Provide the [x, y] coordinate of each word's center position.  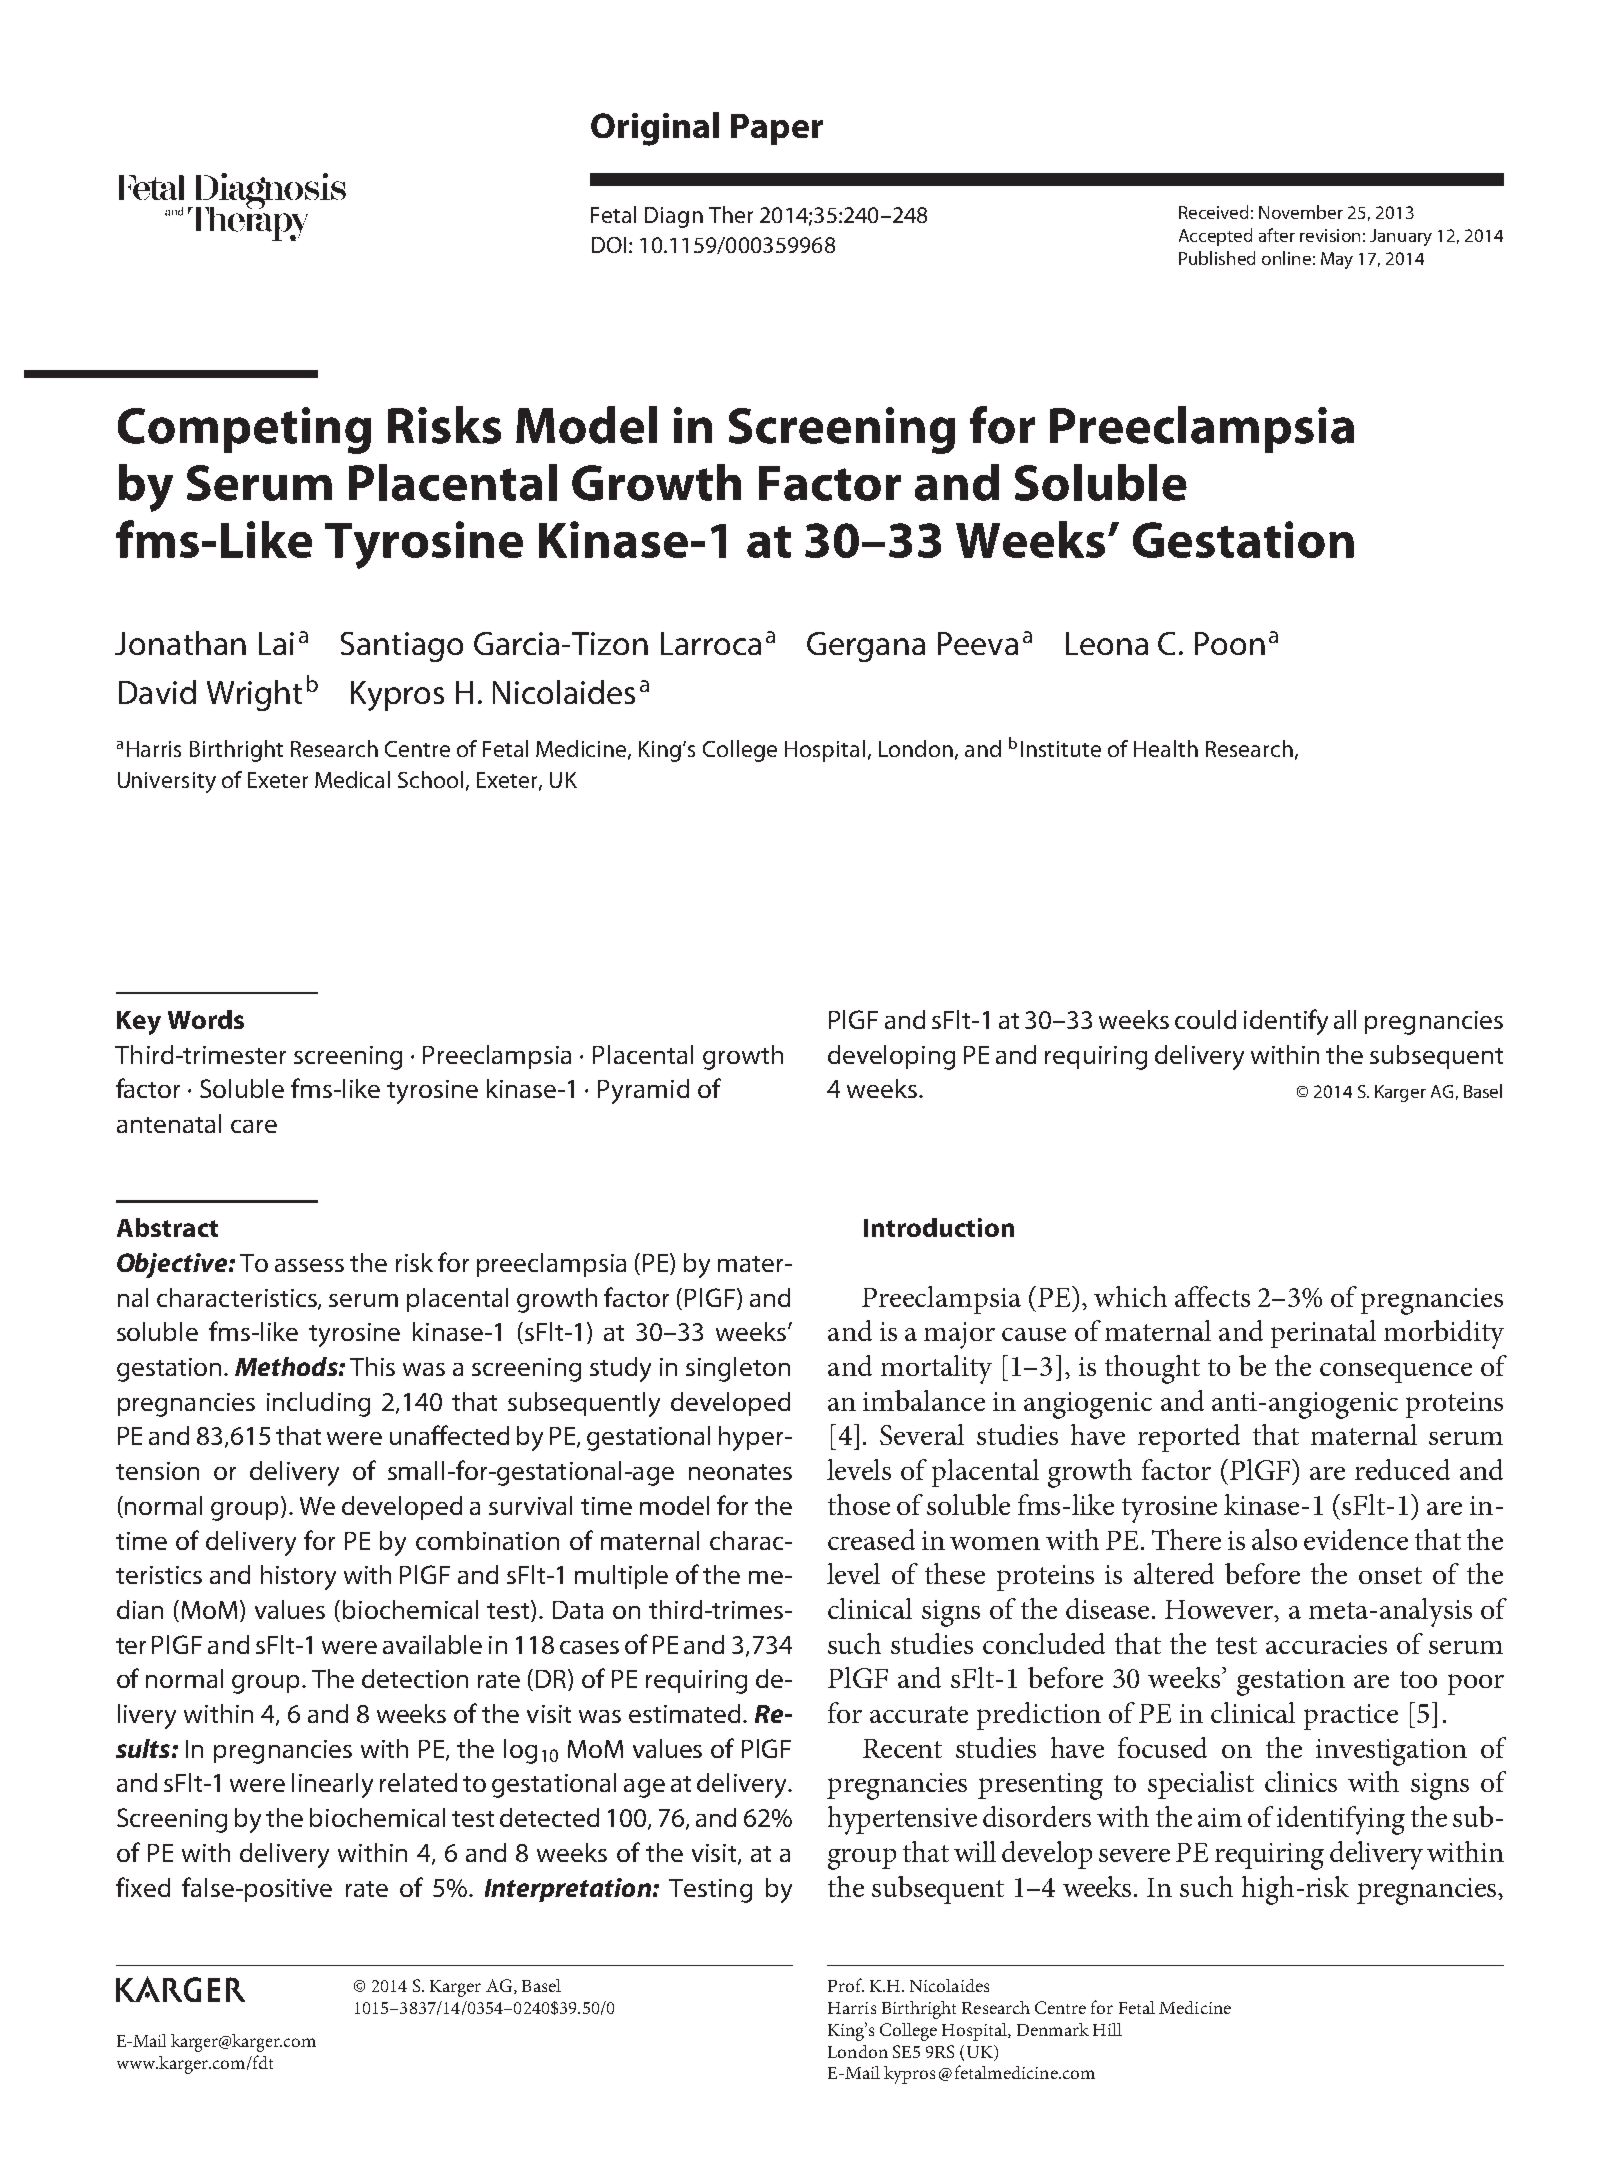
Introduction [939, 1227]
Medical [352, 779]
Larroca [711, 643]
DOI [609, 245]
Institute [1061, 749]
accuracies [1326, 1644]
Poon [1230, 643]
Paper [777, 129]
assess [309, 1265]
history [298, 1577]
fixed [143, 1887]
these [955, 1573]
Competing [244, 430]
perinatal [1323, 1334]
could [1205, 1019]
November [1301, 212]
